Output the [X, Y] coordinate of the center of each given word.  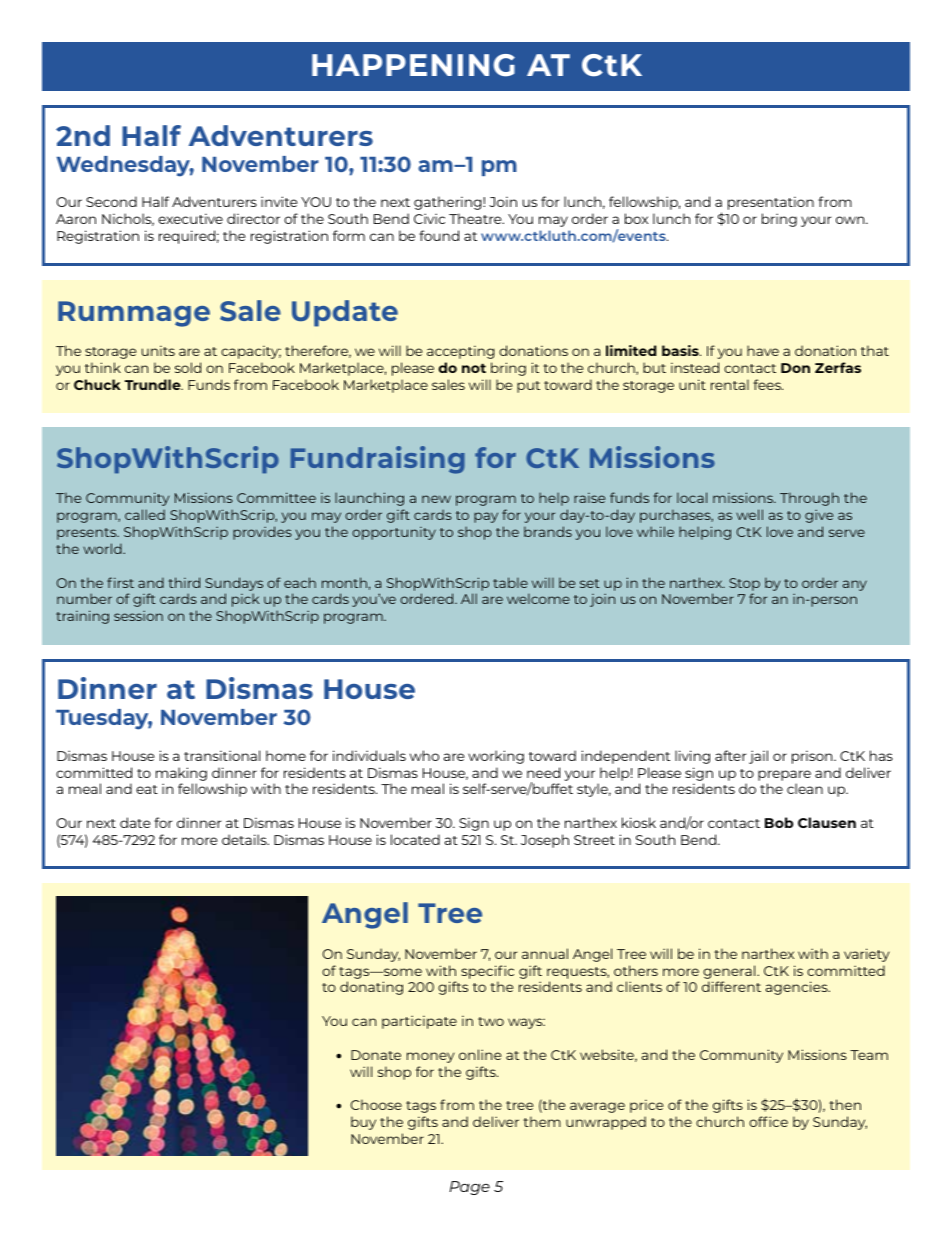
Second [111, 201]
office [768, 1121]
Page [469, 1188]
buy [363, 1123]
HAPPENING [413, 65]
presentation [771, 203]
